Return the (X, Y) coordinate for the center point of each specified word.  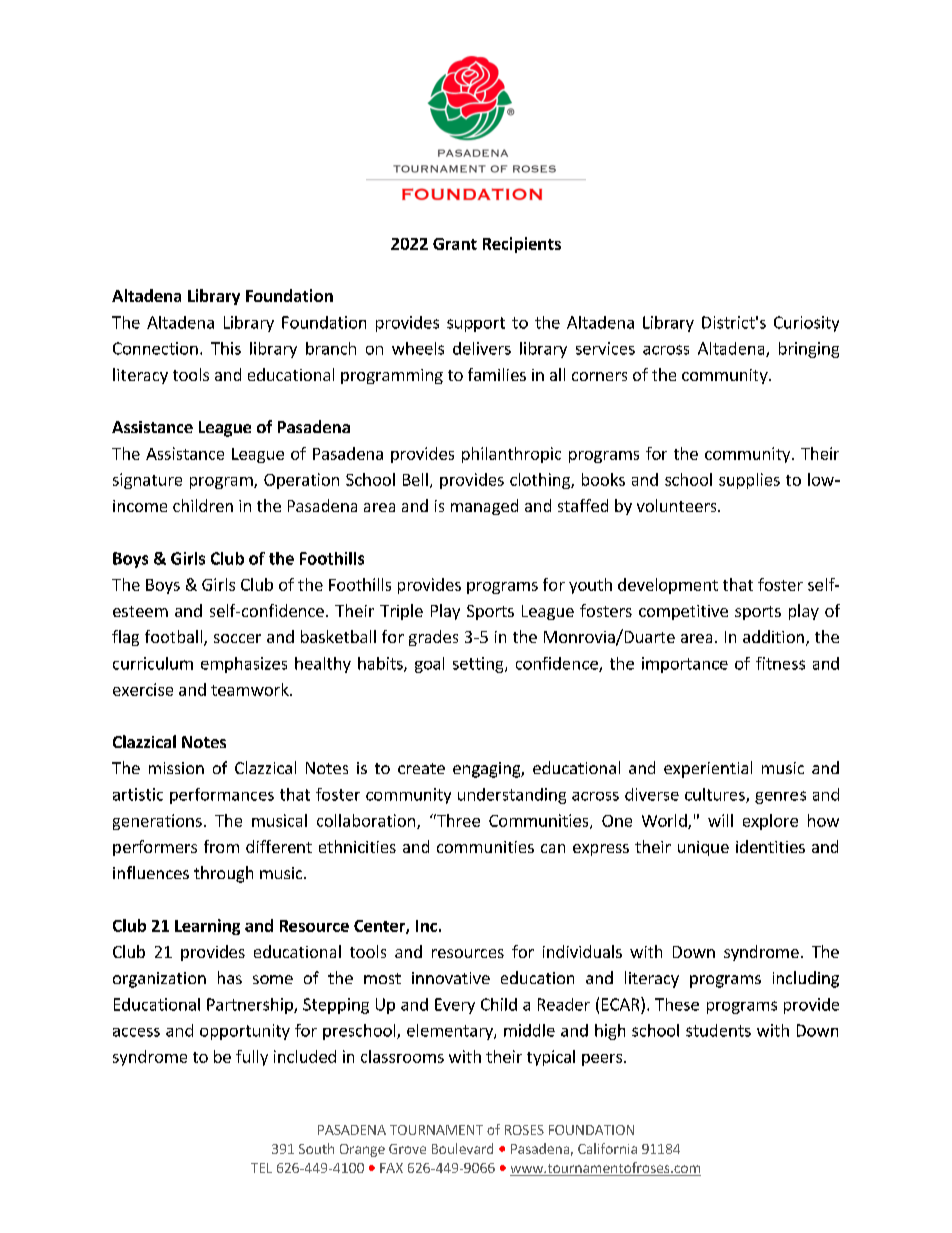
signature (147, 481)
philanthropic (511, 455)
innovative (451, 978)
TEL (261, 1168)
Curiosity (806, 324)
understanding (512, 796)
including (806, 979)
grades (433, 638)
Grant (455, 244)
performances (222, 796)
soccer (237, 638)
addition (773, 636)
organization (159, 980)
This (226, 348)
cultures (716, 795)
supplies (749, 481)
